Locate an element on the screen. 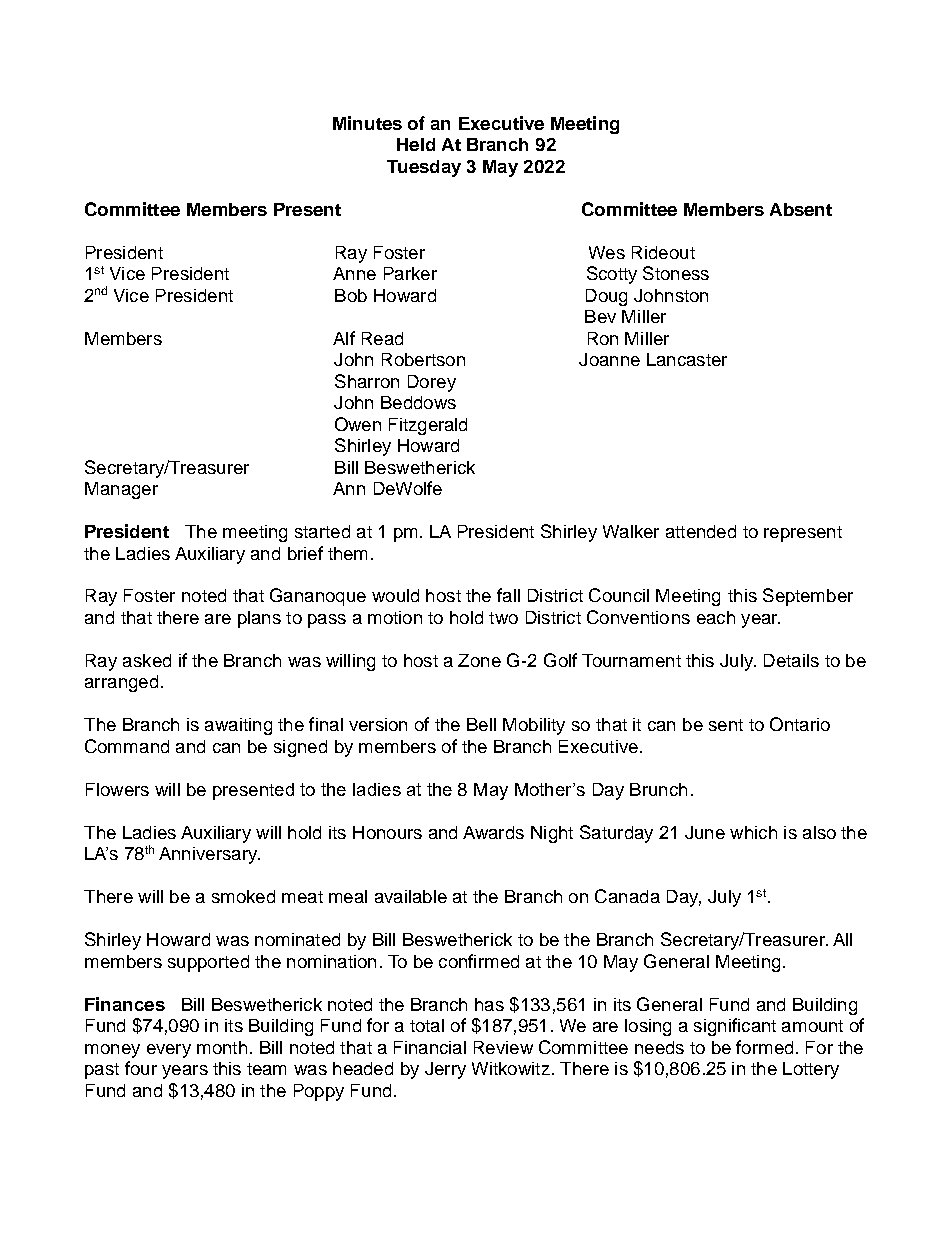 The width and height of the screenshot is (952, 1233). Minutes is located at coordinates (367, 123).
